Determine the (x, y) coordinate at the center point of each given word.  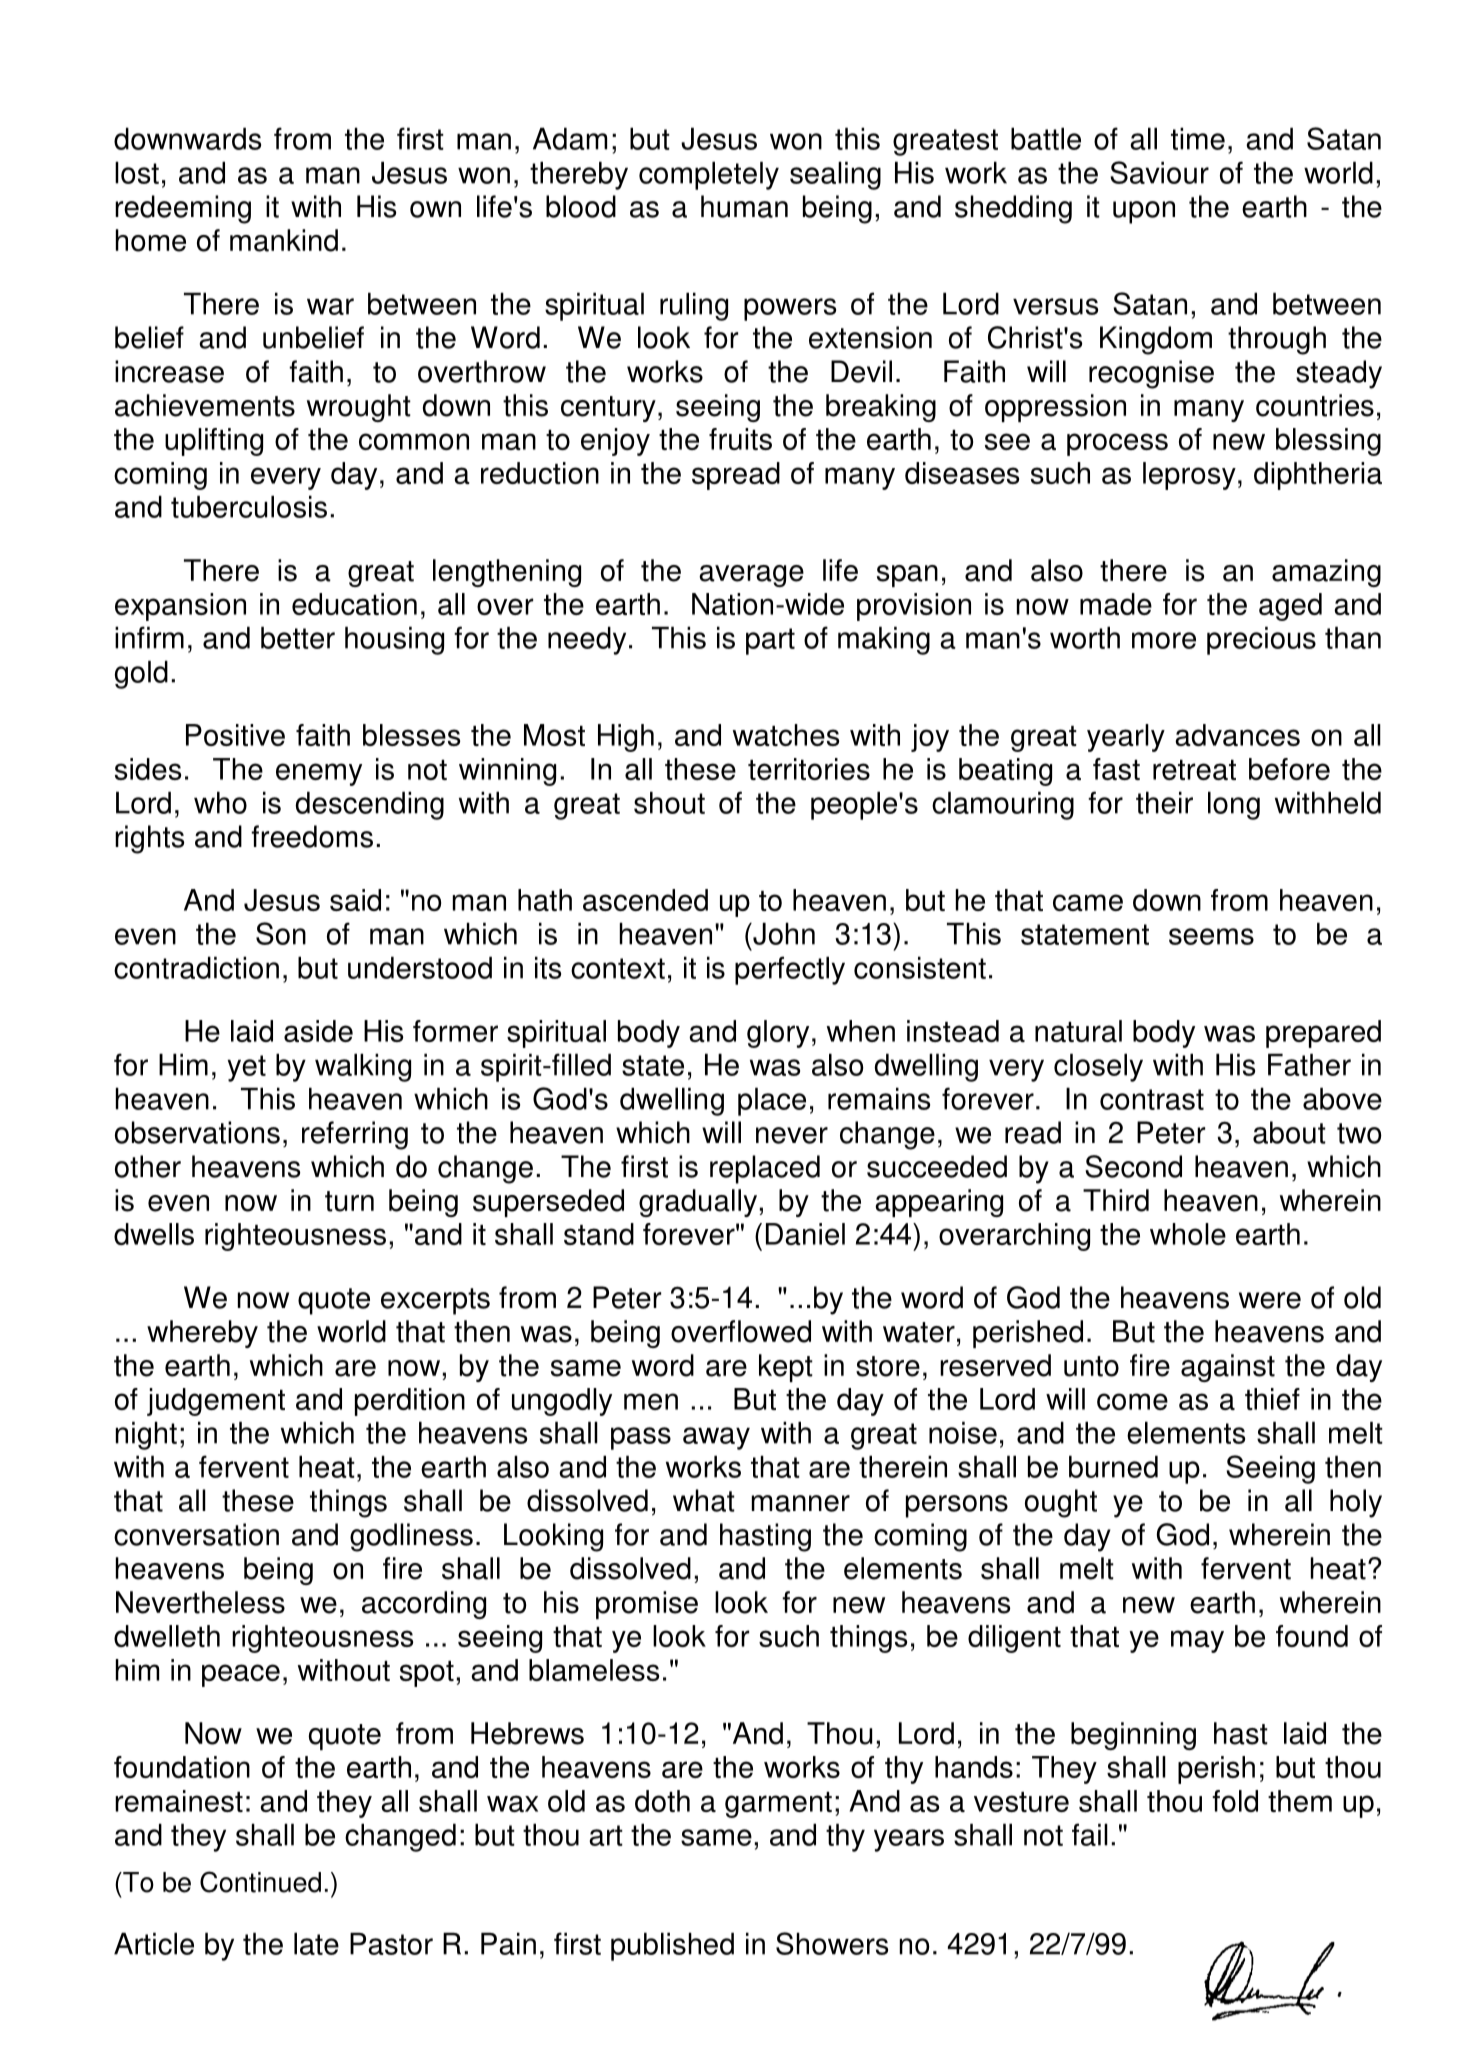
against (1228, 1368)
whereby (202, 1334)
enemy (319, 774)
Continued (260, 1882)
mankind (284, 240)
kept (786, 1368)
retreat (1194, 770)
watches (786, 735)
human (744, 206)
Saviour (1159, 172)
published (672, 1946)
